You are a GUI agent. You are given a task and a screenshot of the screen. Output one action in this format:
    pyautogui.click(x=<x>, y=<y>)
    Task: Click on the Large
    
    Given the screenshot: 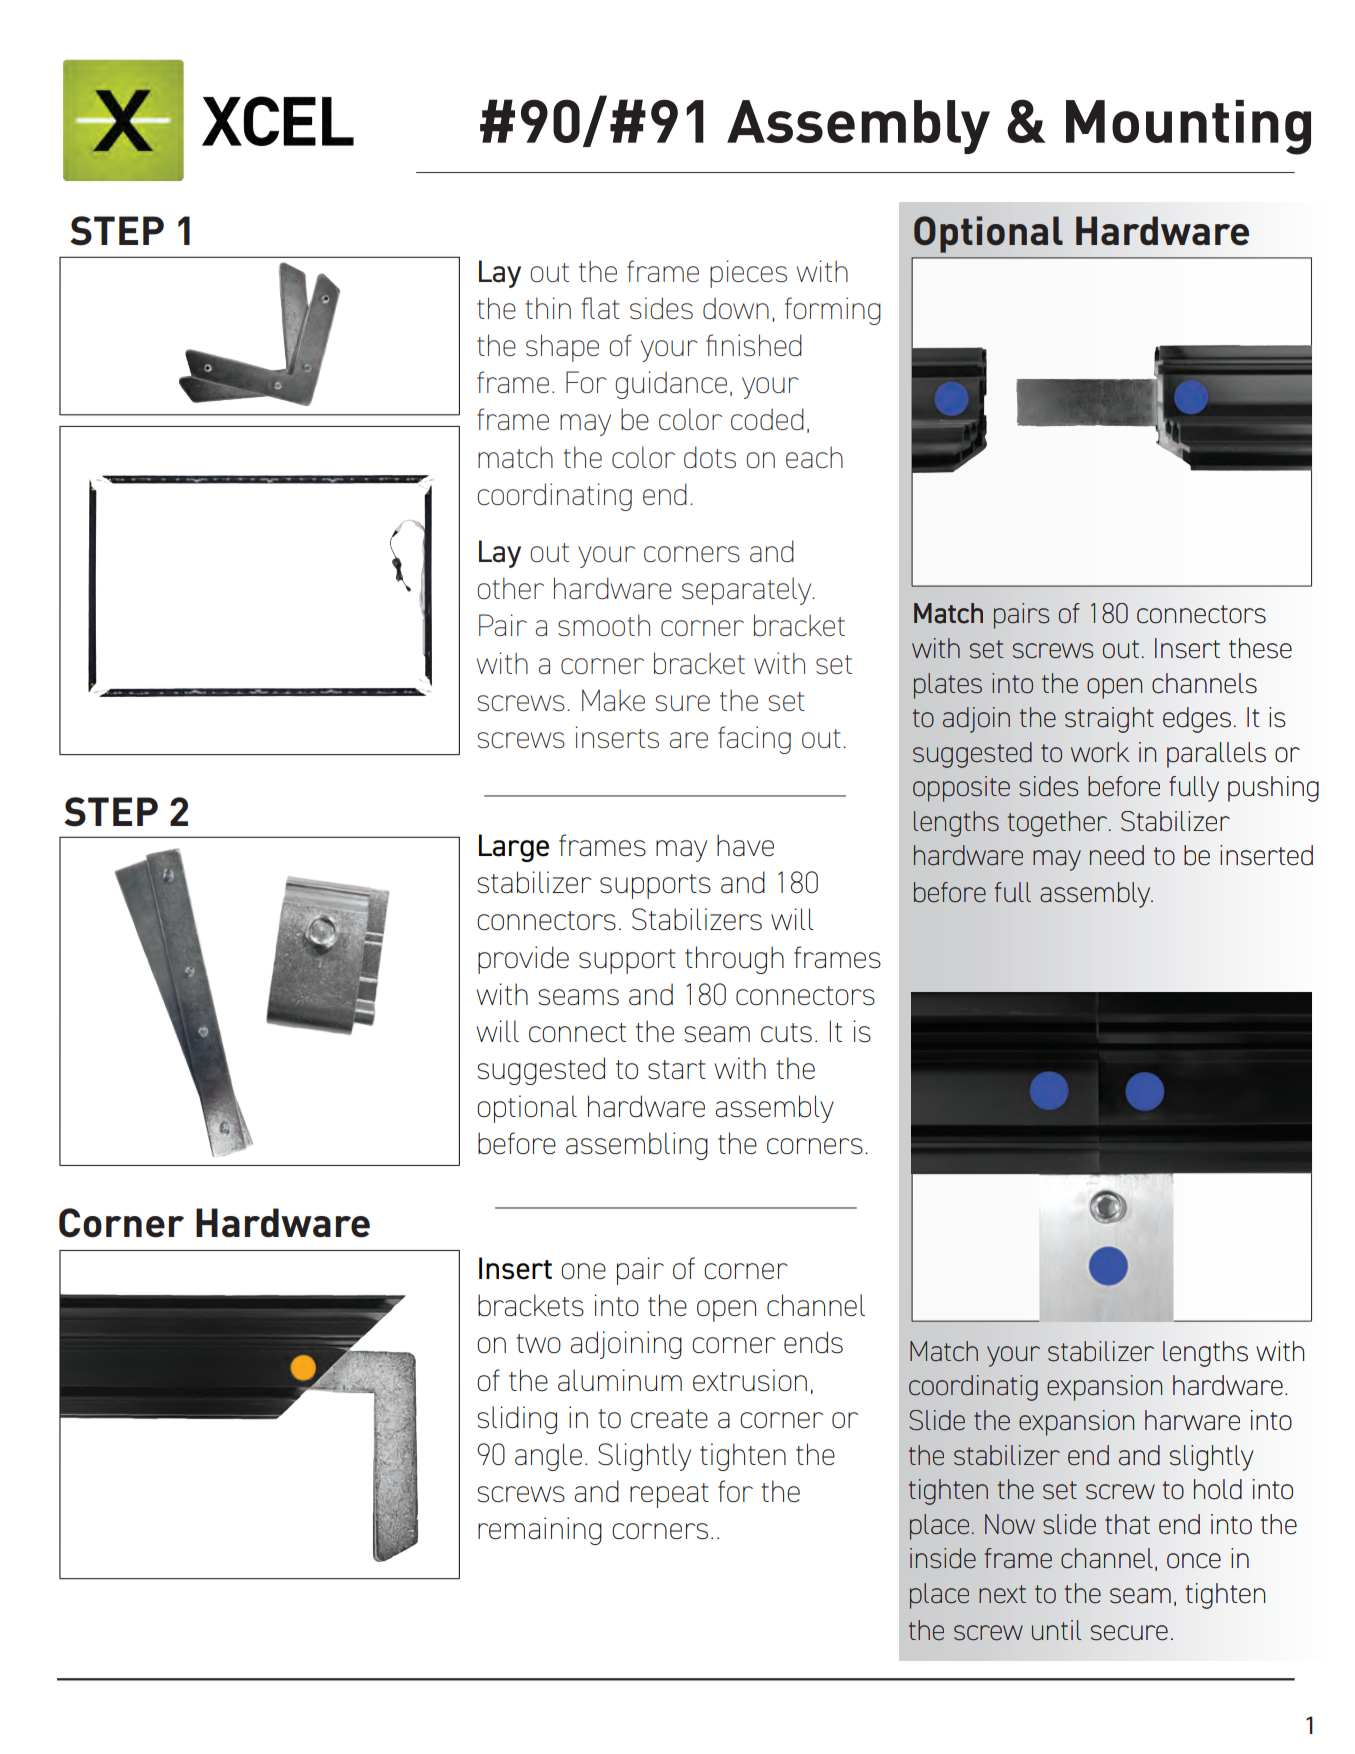 What is the action you would take?
    pyautogui.click(x=514, y=848)
